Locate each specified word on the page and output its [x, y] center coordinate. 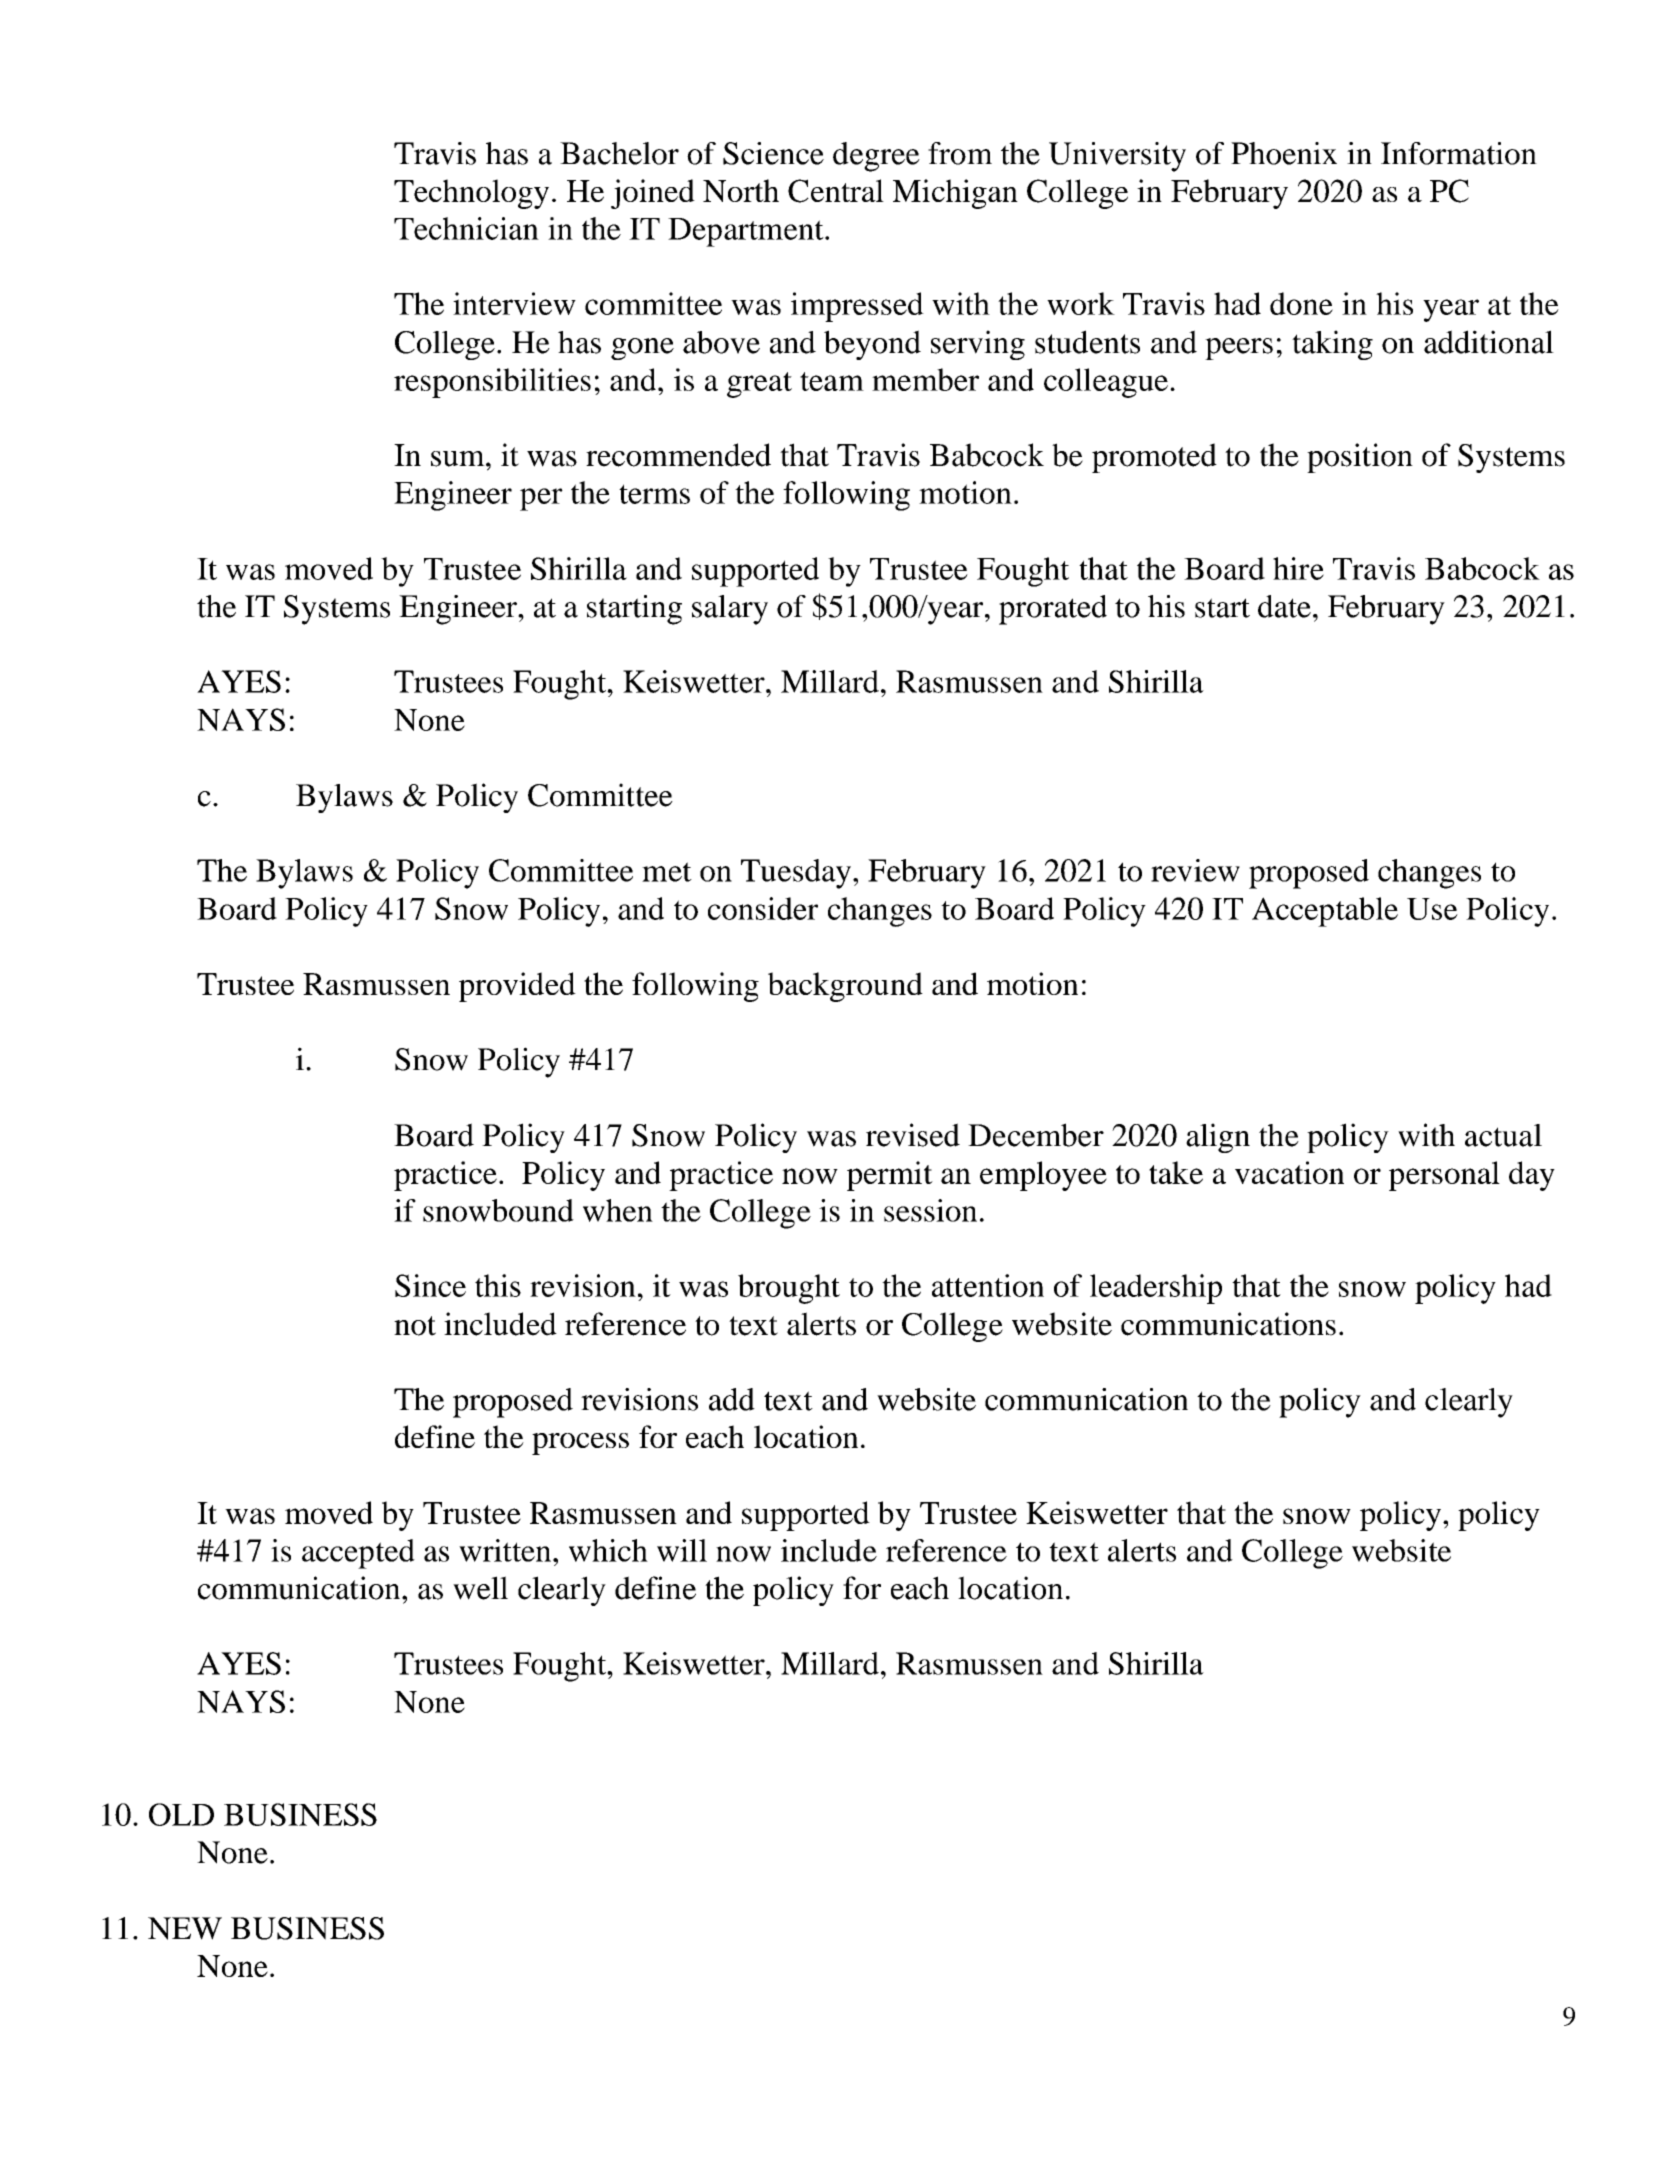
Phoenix [1284, 153]
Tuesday [796, 874]
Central [836, 191]
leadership [1156, 1289]
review [1195, 870]
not [415, 1326]
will [682, 1550]
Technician [466, 228]
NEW [185, 1928]
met [667, 872]
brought [789, 1289]
